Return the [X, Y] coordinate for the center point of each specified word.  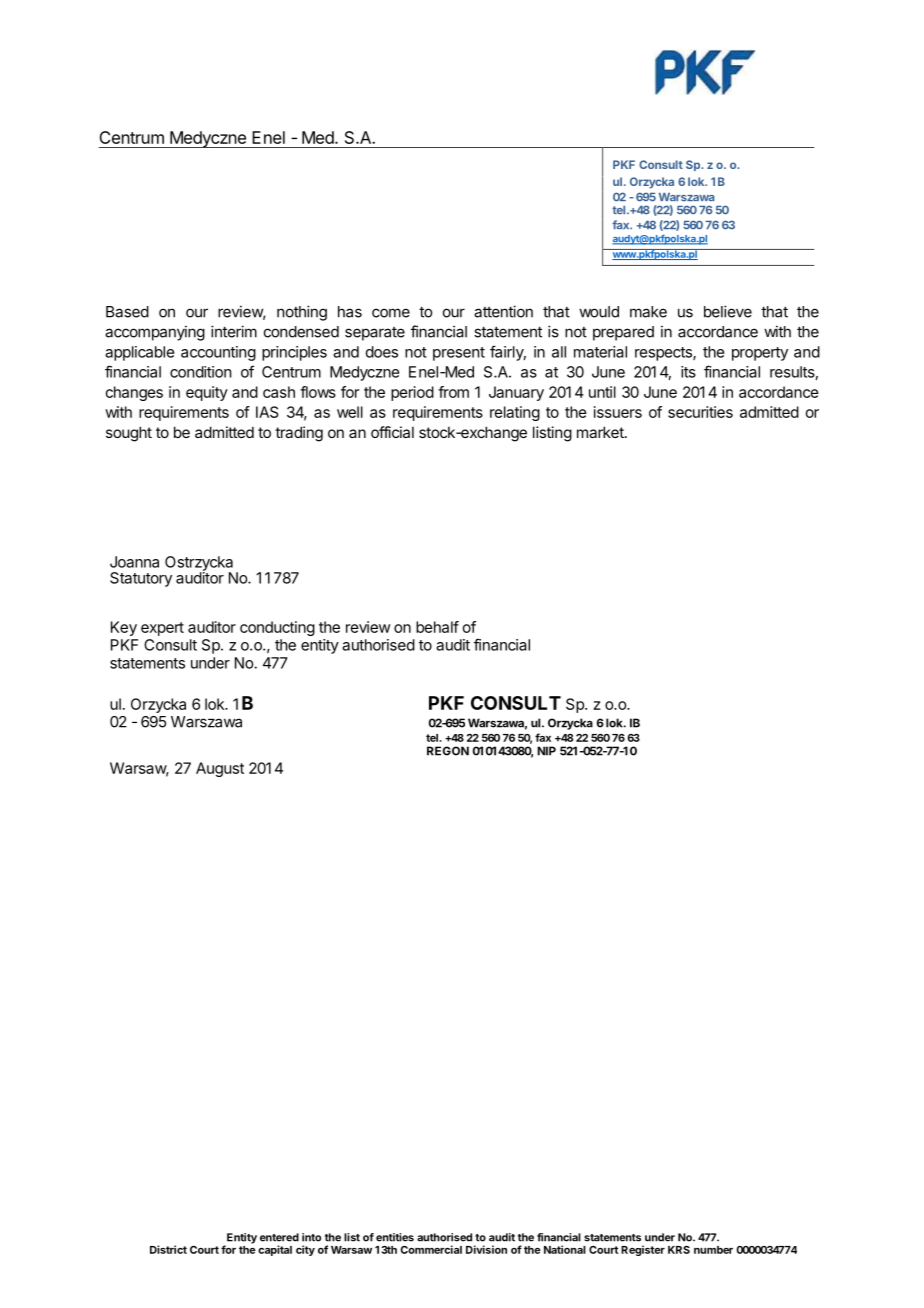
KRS [679, 1250]
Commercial [431, 1249]
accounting [218, 353]
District [168, 1249]
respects [664, 354]
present [459, 354]
